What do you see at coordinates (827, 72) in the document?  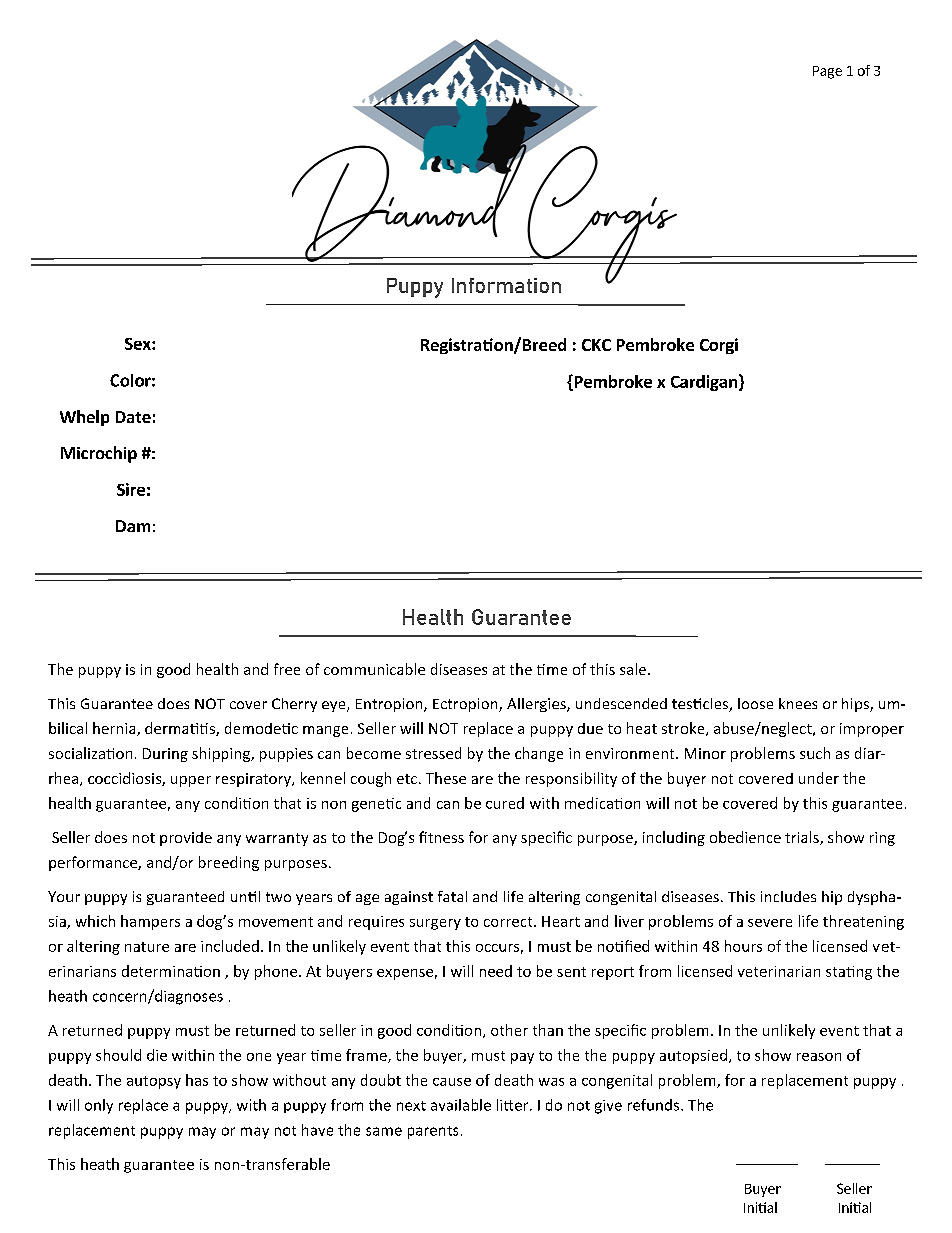 I see `Page` at bounding box center [827, 72].
